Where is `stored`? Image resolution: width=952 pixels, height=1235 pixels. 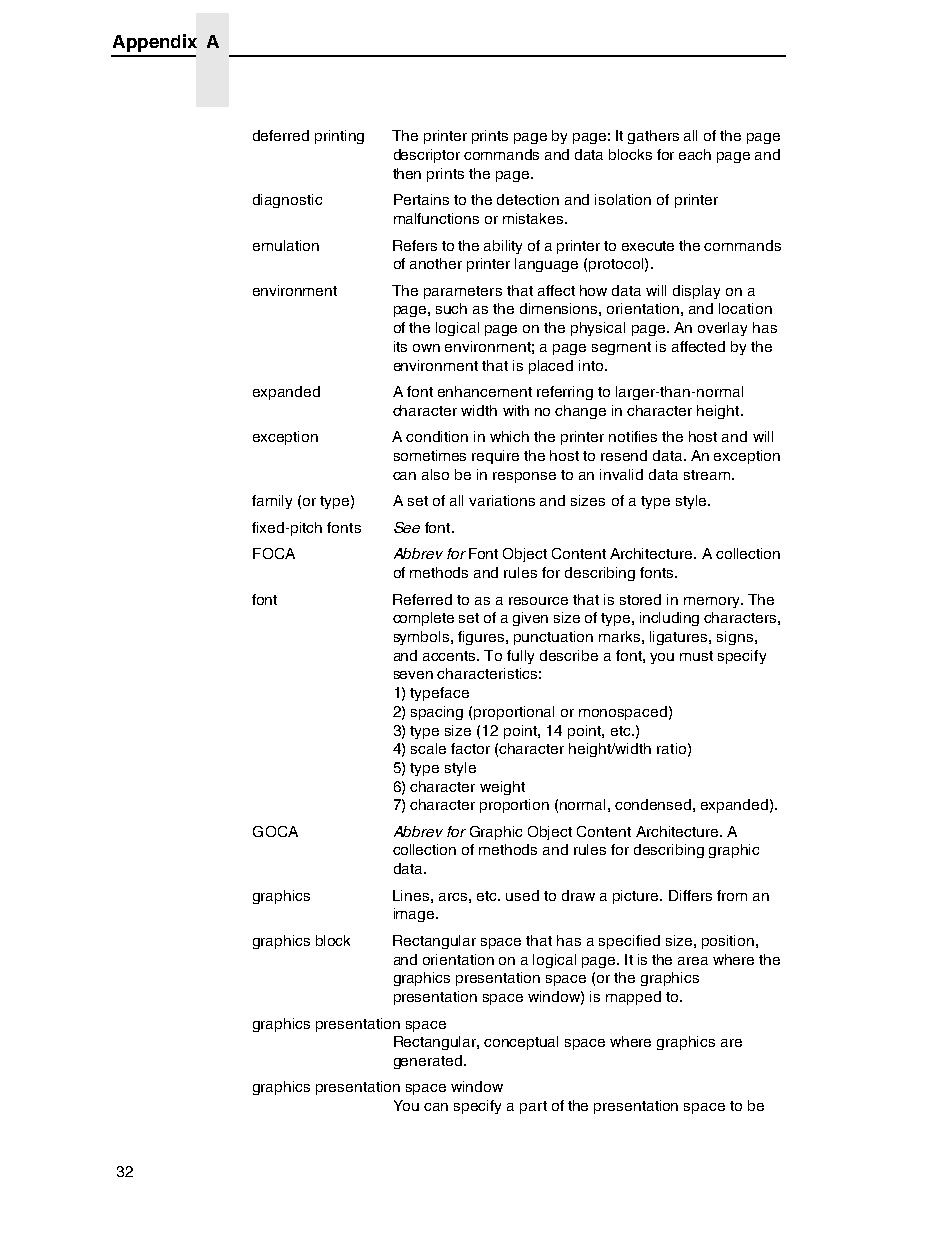
stored is located at coordinates (640, 599).
